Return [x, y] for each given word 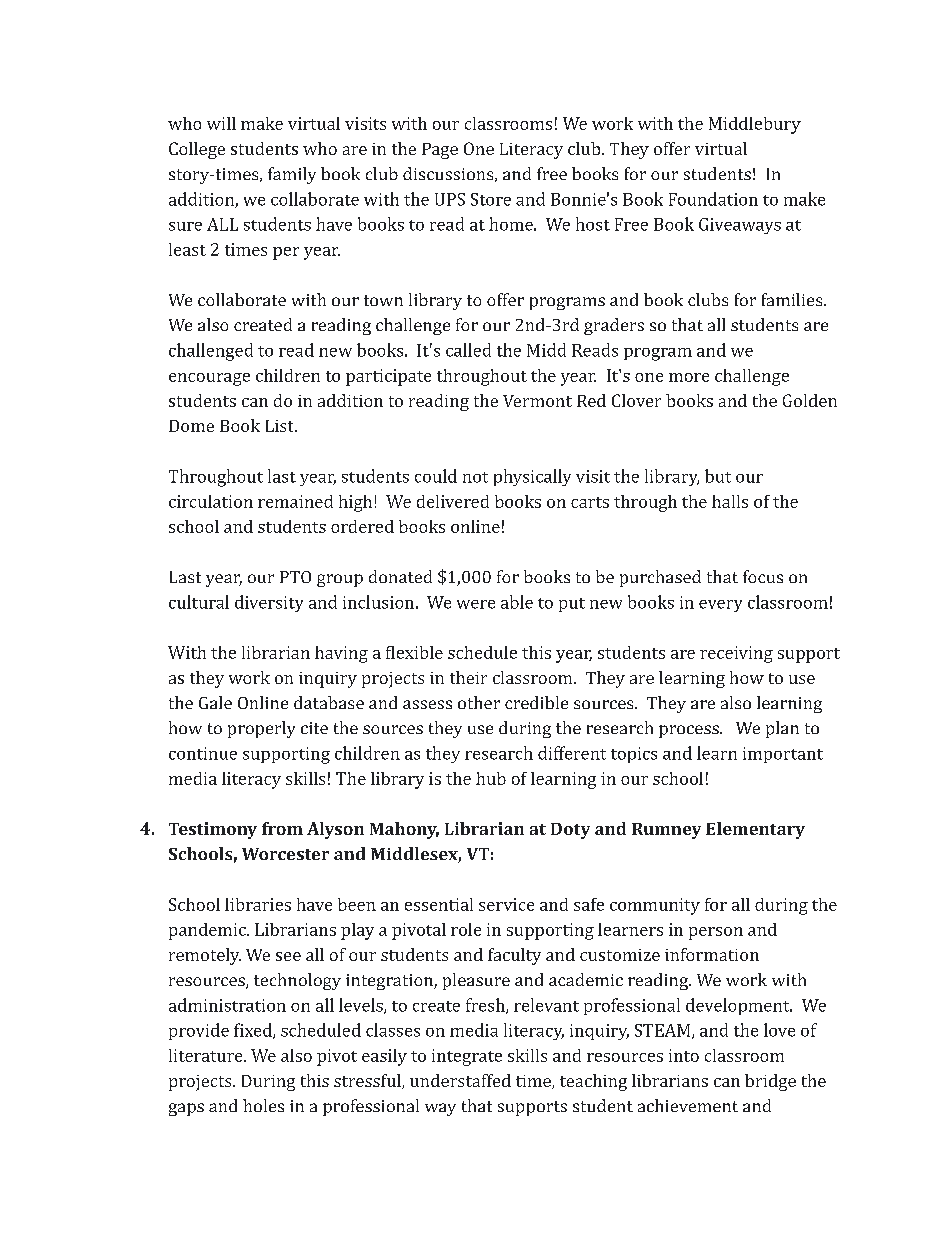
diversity [269, 603]
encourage [209, 379]
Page [440, 151]
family [292, 175]
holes [263, 1105]
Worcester [285, 854]
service [506, 904]
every [720, 606]
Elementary [755, 830]
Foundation [713, 199]
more [689, 377]
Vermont [537, 401]
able [517, 602]
